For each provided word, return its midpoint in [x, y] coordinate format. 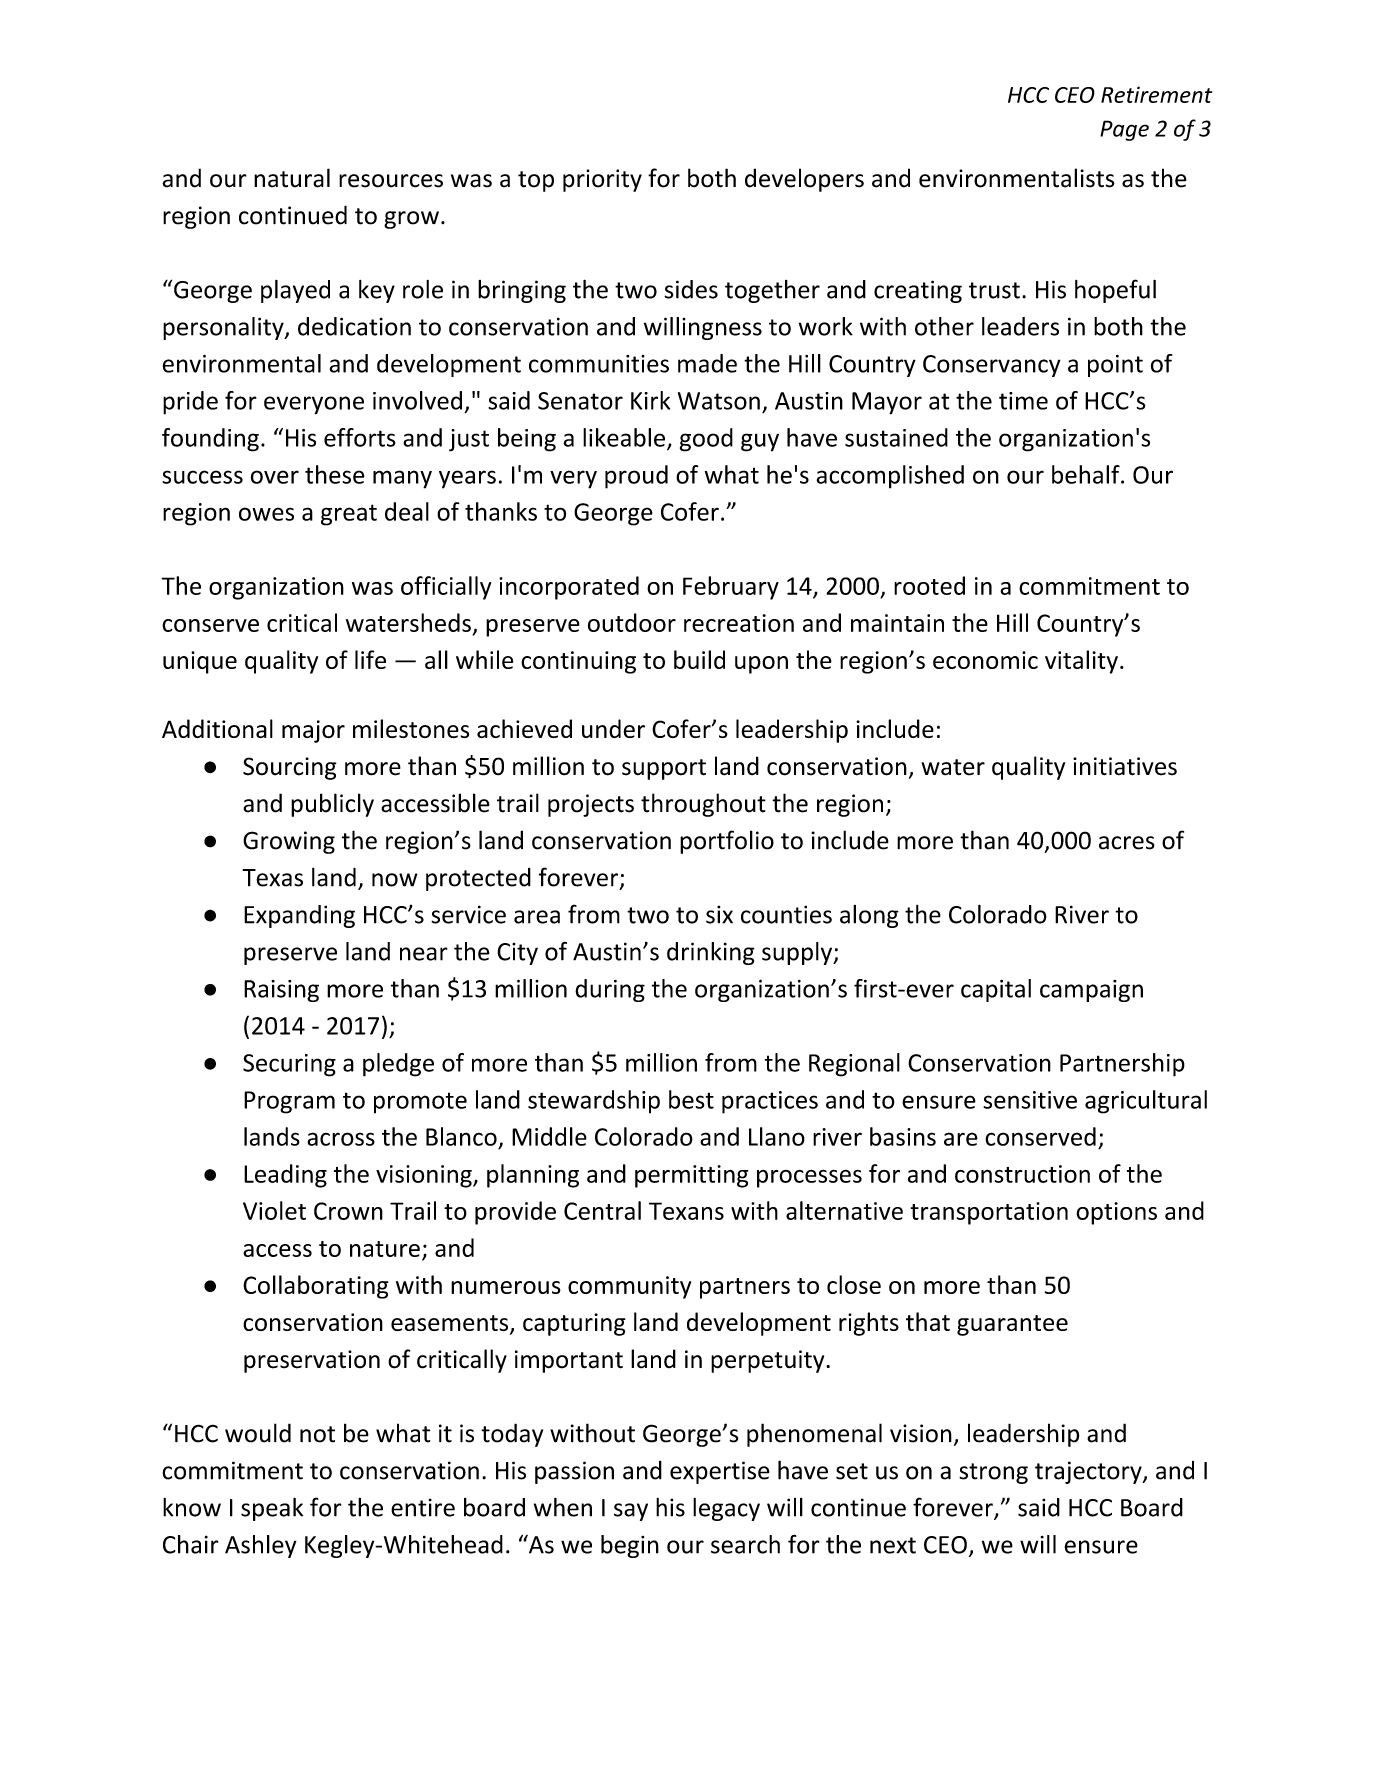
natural [292, 178]
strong [993, 1473]
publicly [332, 805]
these [335, 474]
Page [1124, 130]
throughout [703, 805]
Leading [285, 1176]
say [631, 1512]
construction [1022, 1174]
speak [272, 1509]
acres [1127, 843]
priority [602, 180]
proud [636, 477]
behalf [1086, 474]
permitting [691, 1176]
